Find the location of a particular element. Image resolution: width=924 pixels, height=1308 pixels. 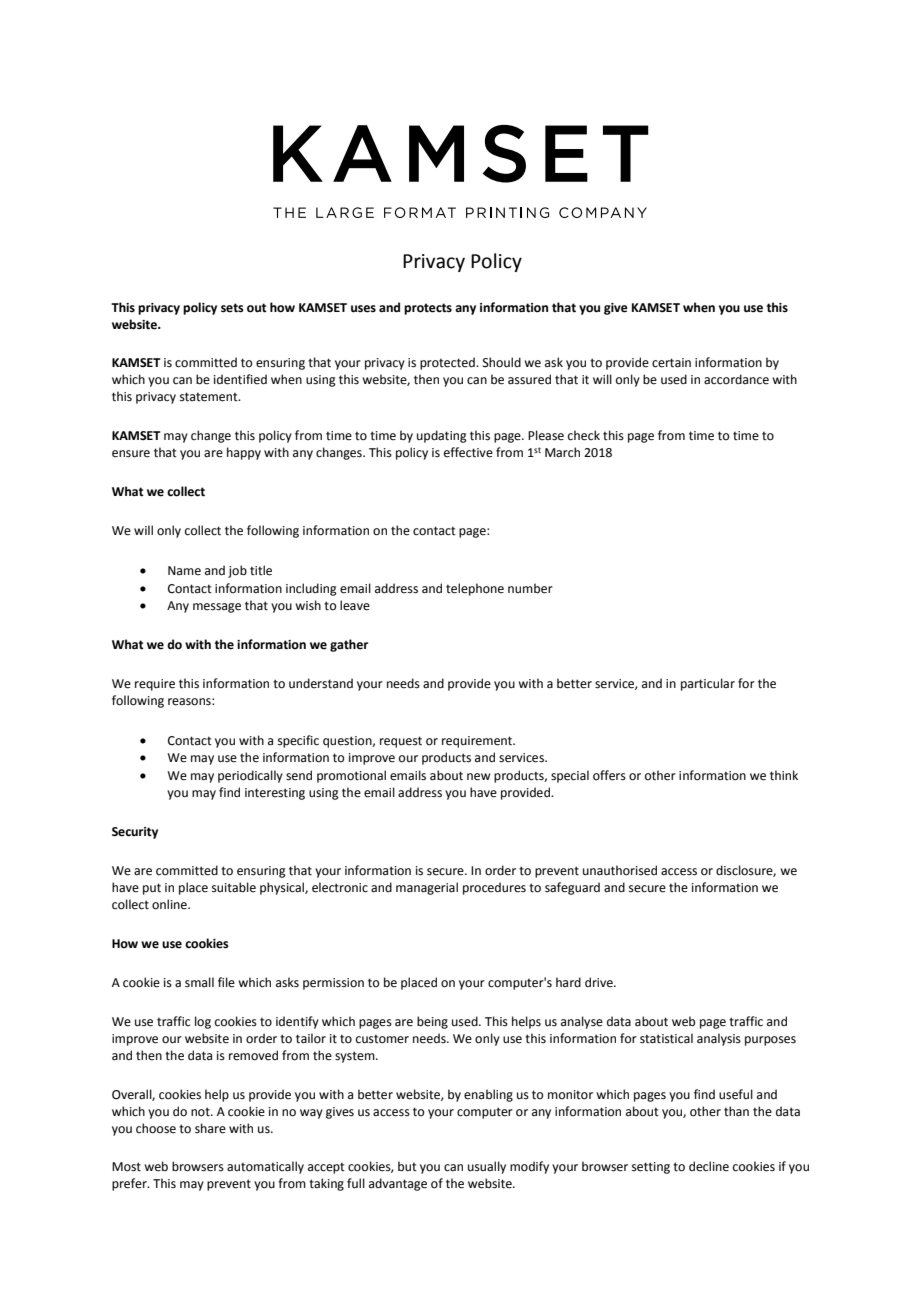

share is located at coordinates (210, 1128).
